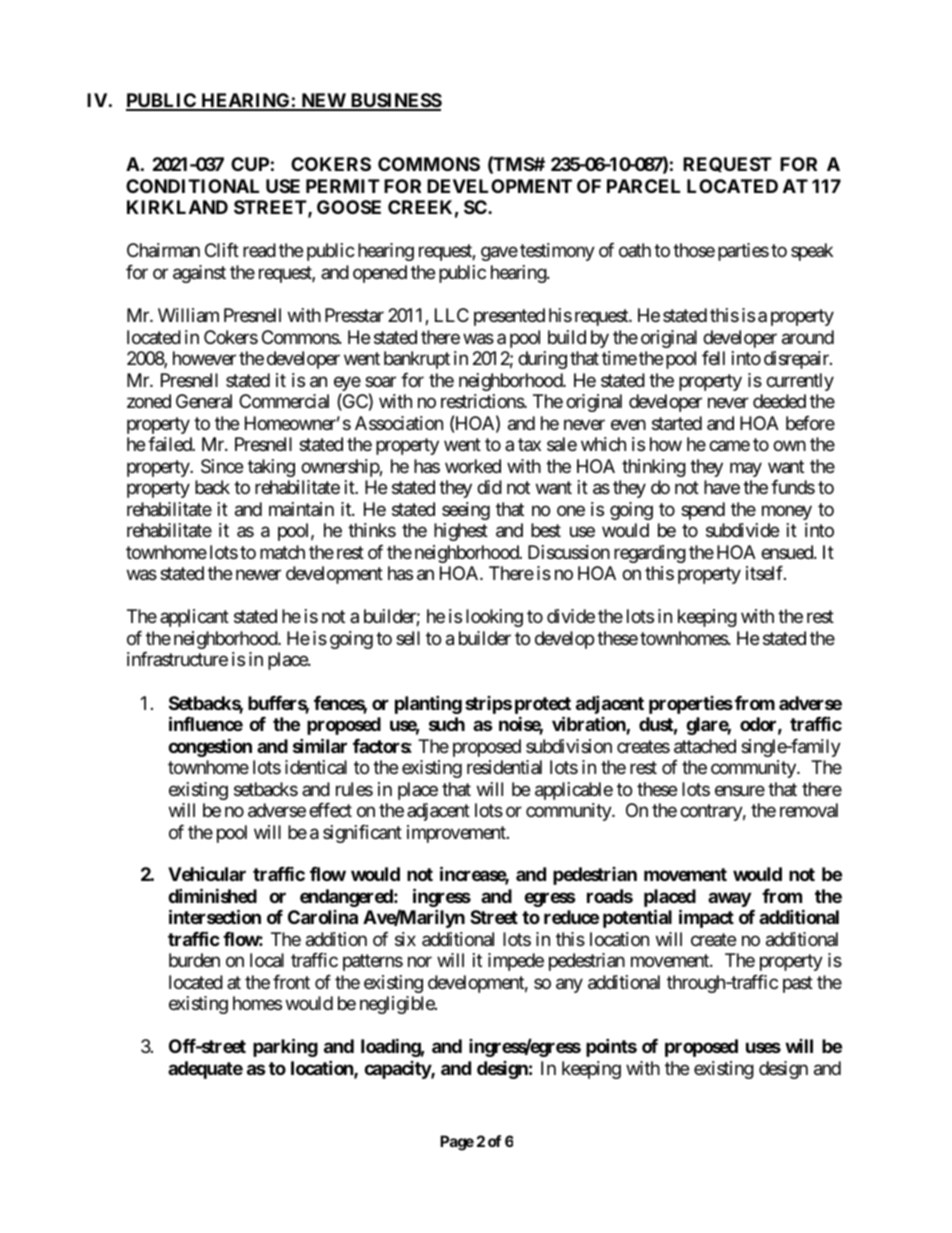 The width and height of the document is (952, 1233). I want to click on nor, so click(420, 962).
